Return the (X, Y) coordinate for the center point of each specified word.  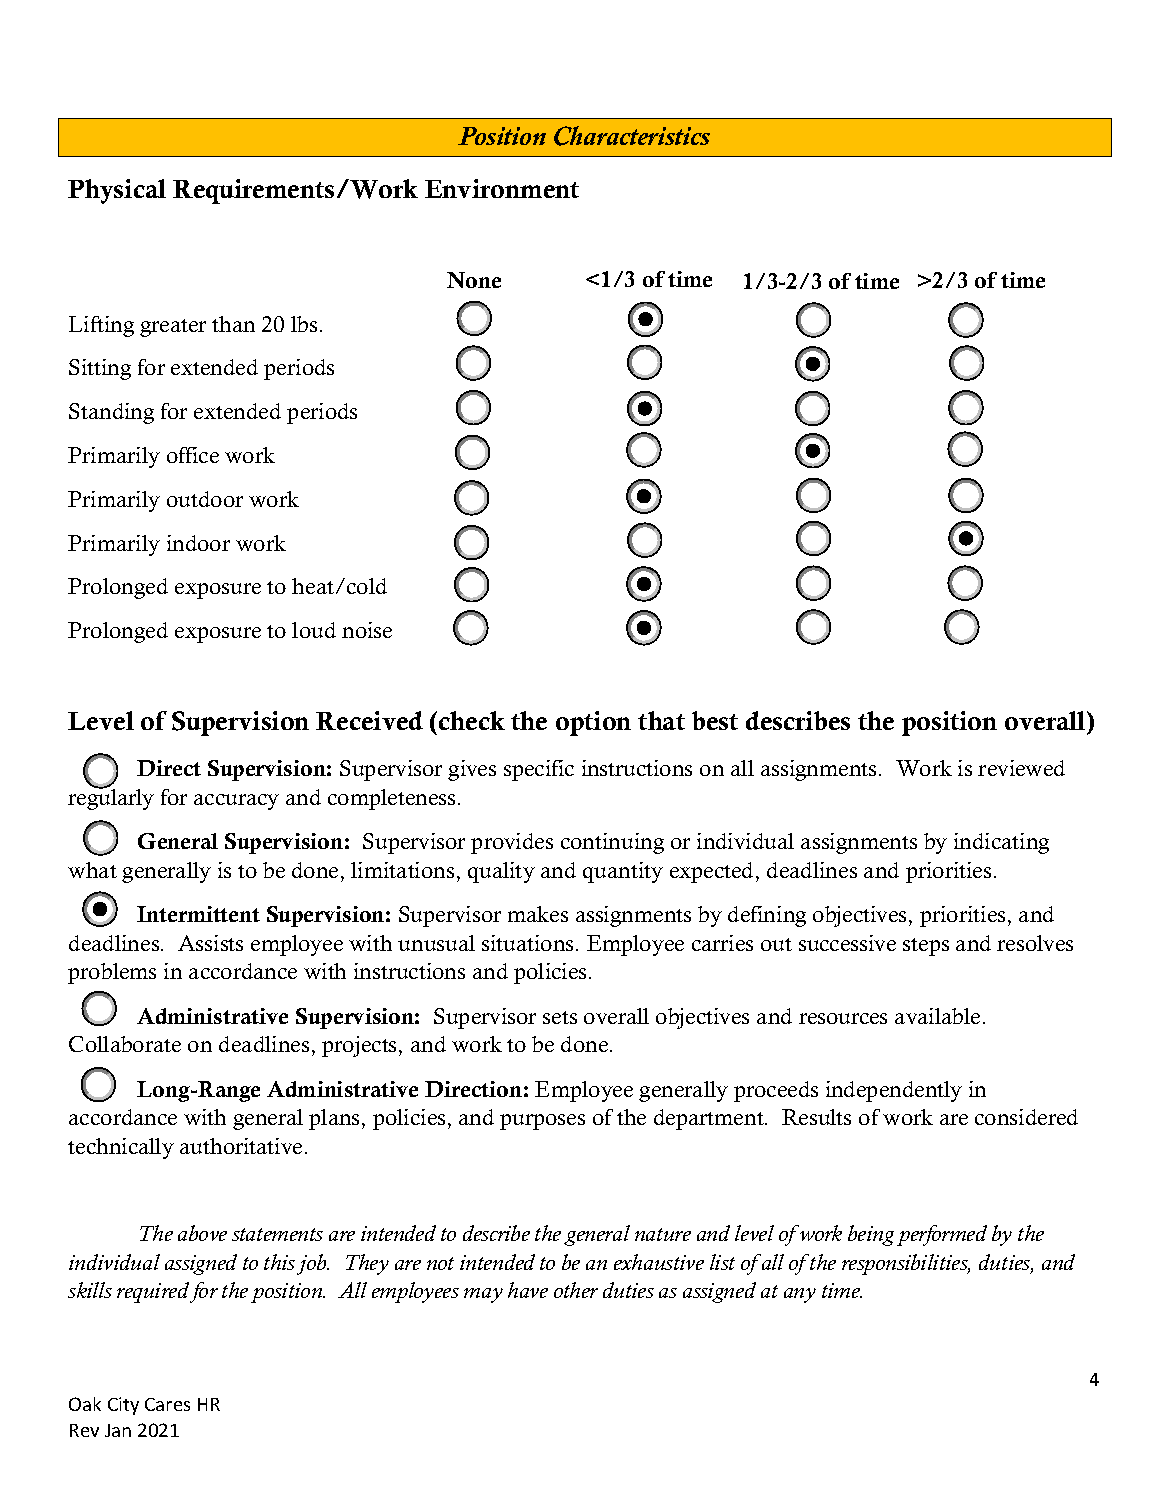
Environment (502, 188)
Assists (210, 943)
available (937, 1016)
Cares (167, 1404)
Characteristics (632, 136)
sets (560, 1017)
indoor (198, 543)
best (715, 720)
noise (367, 630)
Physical (117, 191)
